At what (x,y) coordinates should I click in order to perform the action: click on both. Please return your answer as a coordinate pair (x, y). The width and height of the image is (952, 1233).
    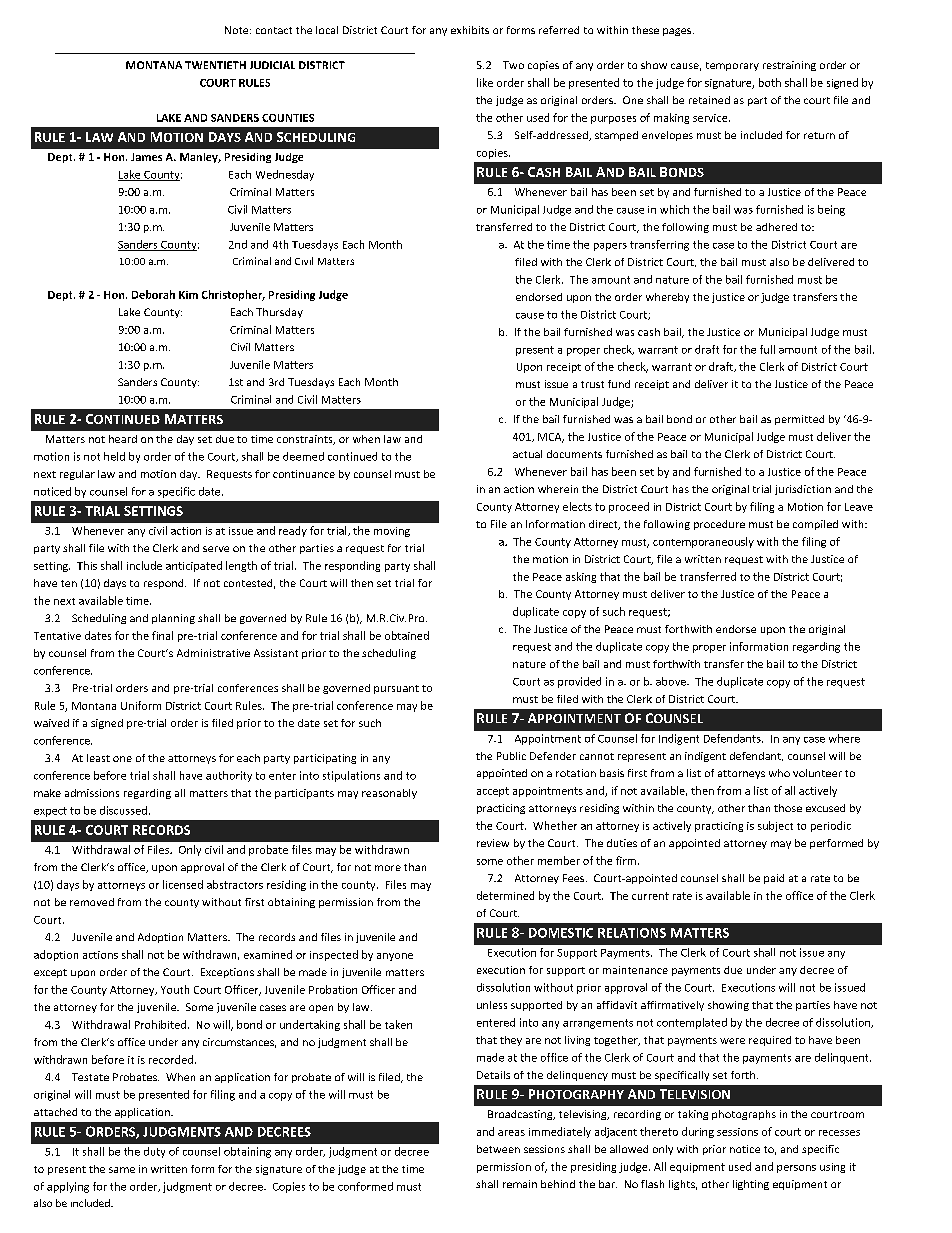
    Looking at the image, I should click on (770, 82).
